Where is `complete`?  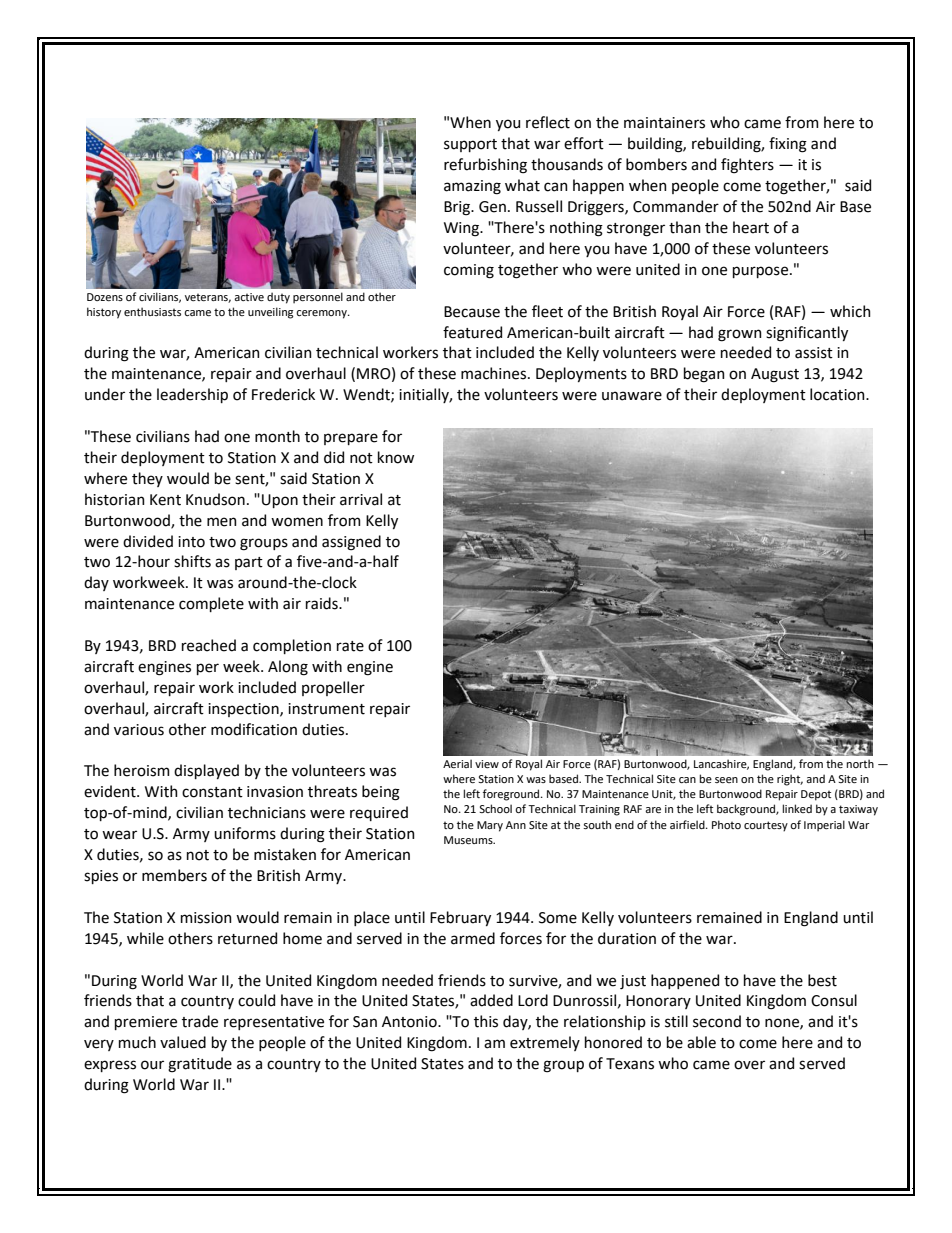 complete is located at coordinates (211, 604).
